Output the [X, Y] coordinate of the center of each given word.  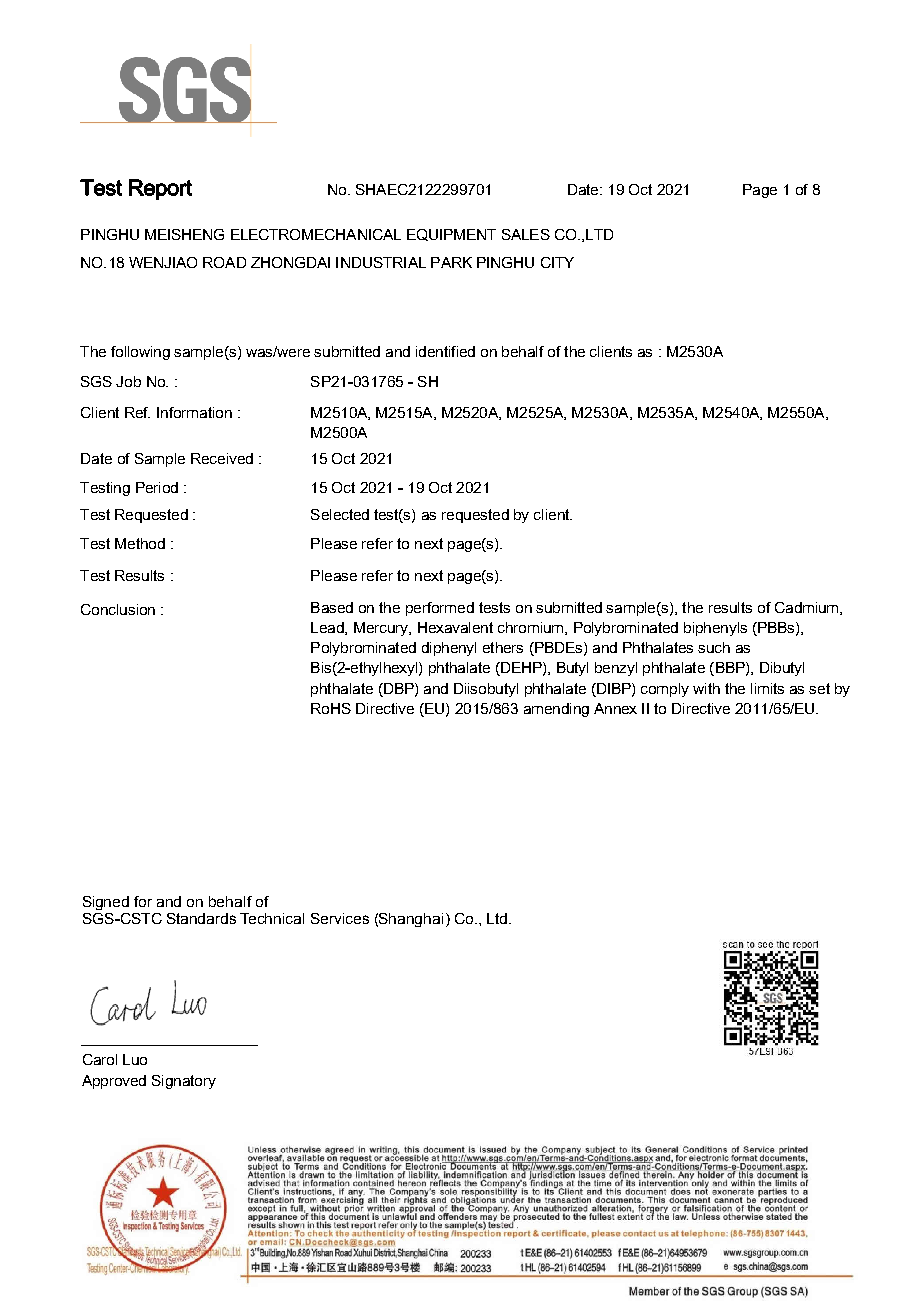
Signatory [184, 1082]
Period [157, 487]
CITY [557, 262]
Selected [340, 514]
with [706, 688]
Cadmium [808, 608]
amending [556, 710]
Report [160, 189]
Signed [106, 903]
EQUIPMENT [451, 235]
